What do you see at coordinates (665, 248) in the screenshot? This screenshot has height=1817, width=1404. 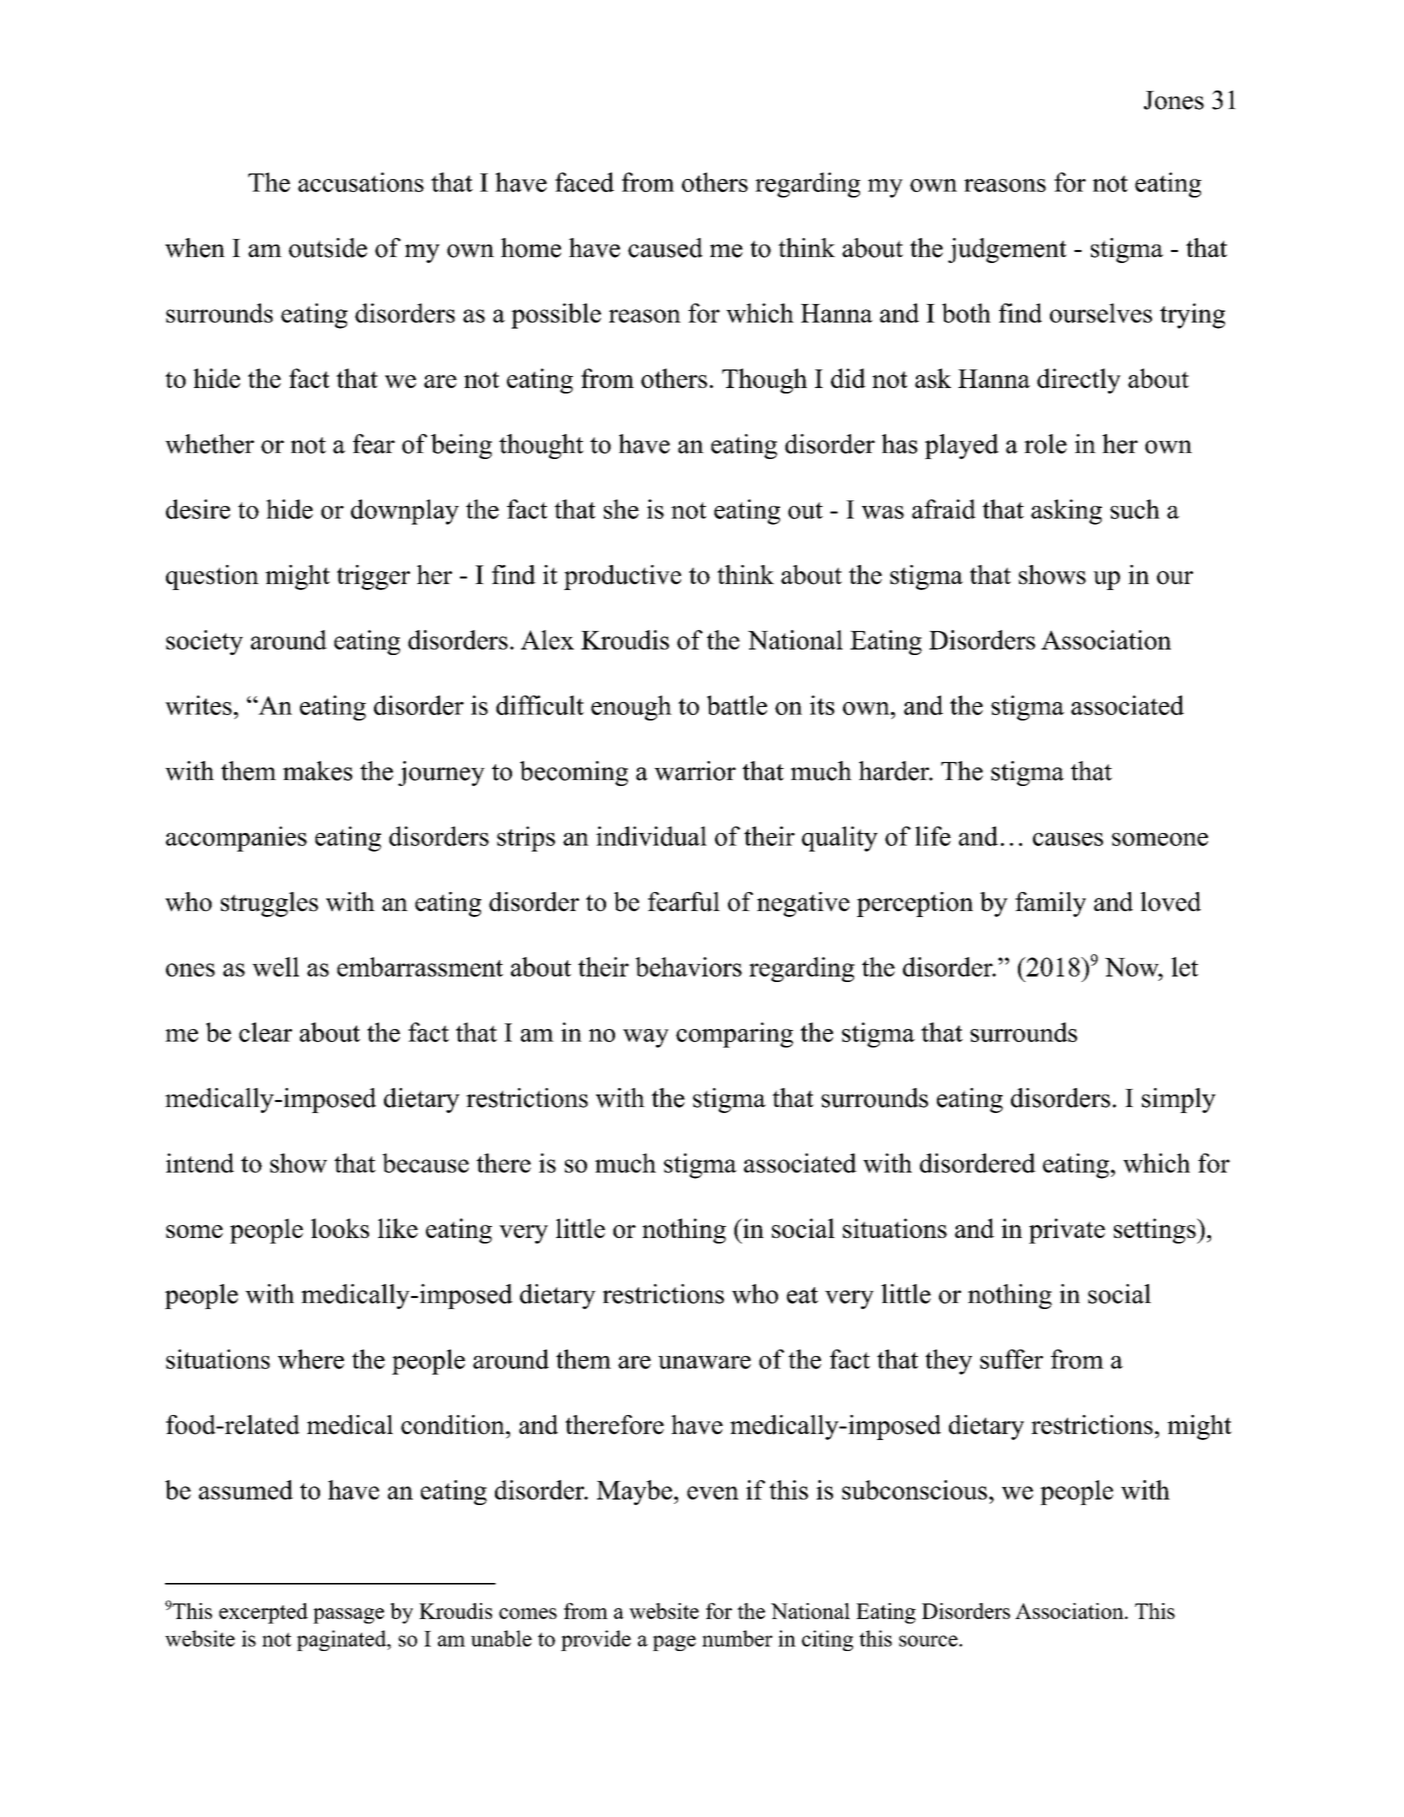 I see `caused` at bounding box center [665, 248].
